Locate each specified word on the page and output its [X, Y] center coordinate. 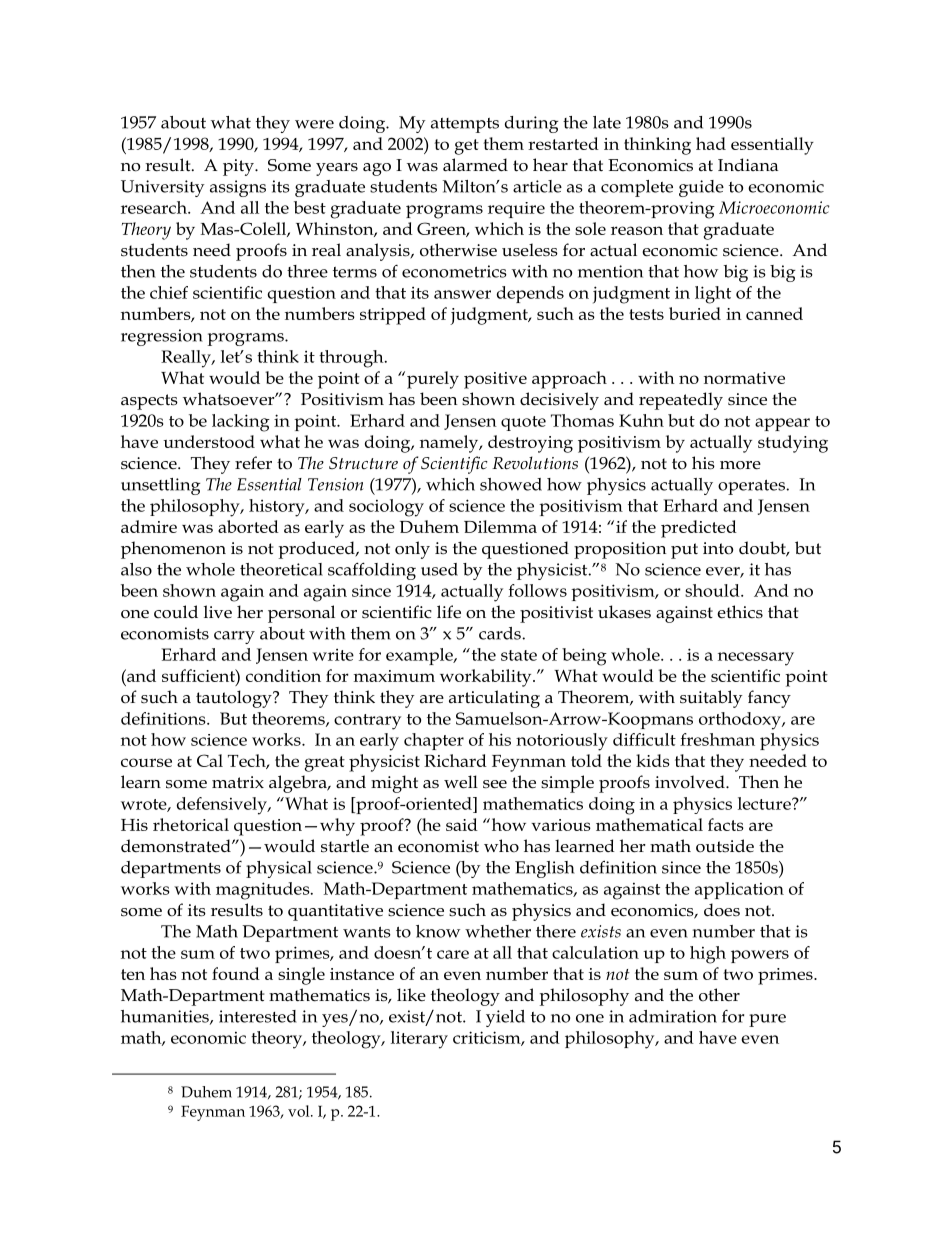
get [467, 147]
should [713, 590]
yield [505, 1018]
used [439, 569]
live [218, 612]
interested [258, 1016]
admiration [673, 1016]
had [711, 143]
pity [239, 167]
